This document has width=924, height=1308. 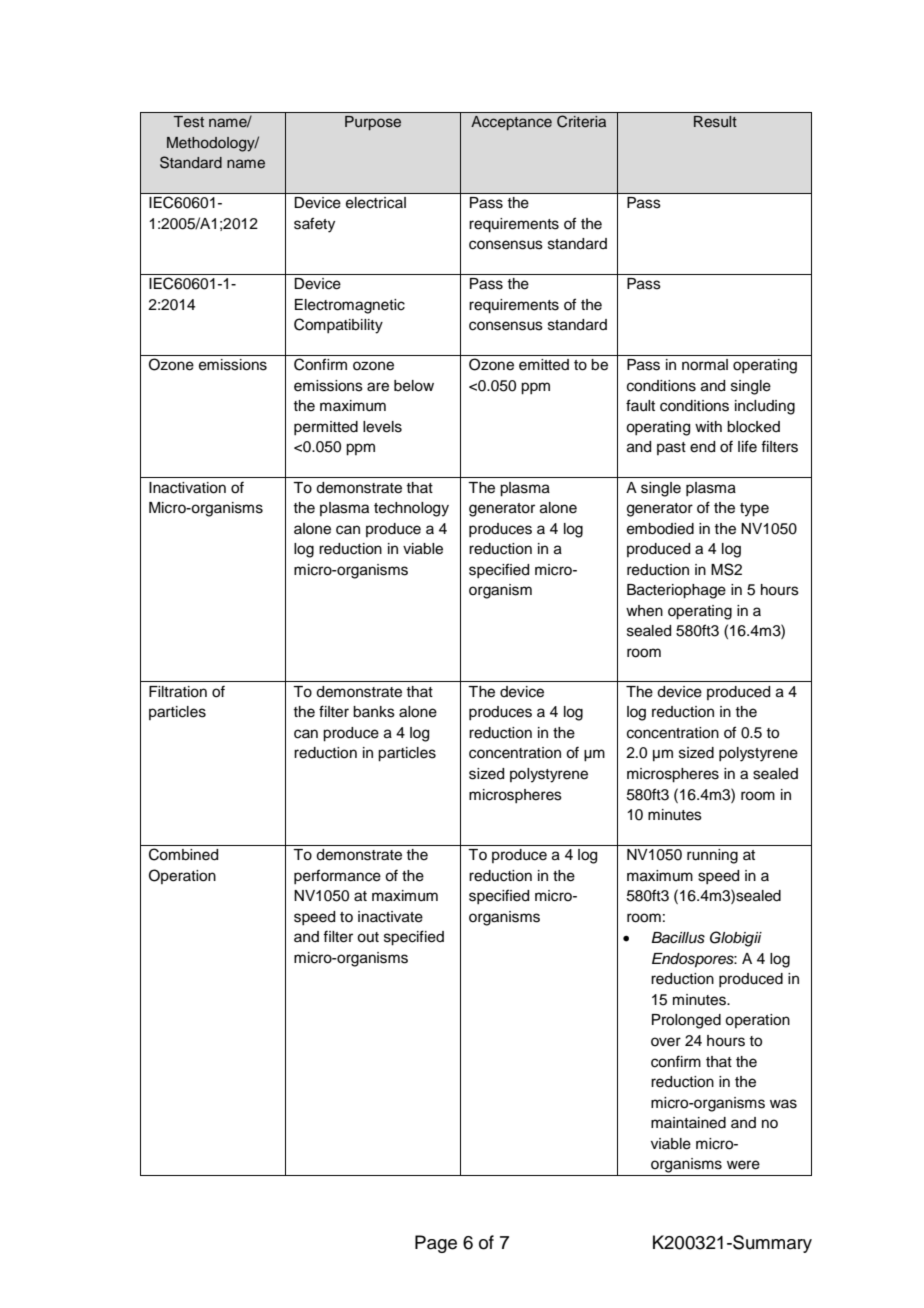 I want to click on Test, so click(x=188, y=122).
